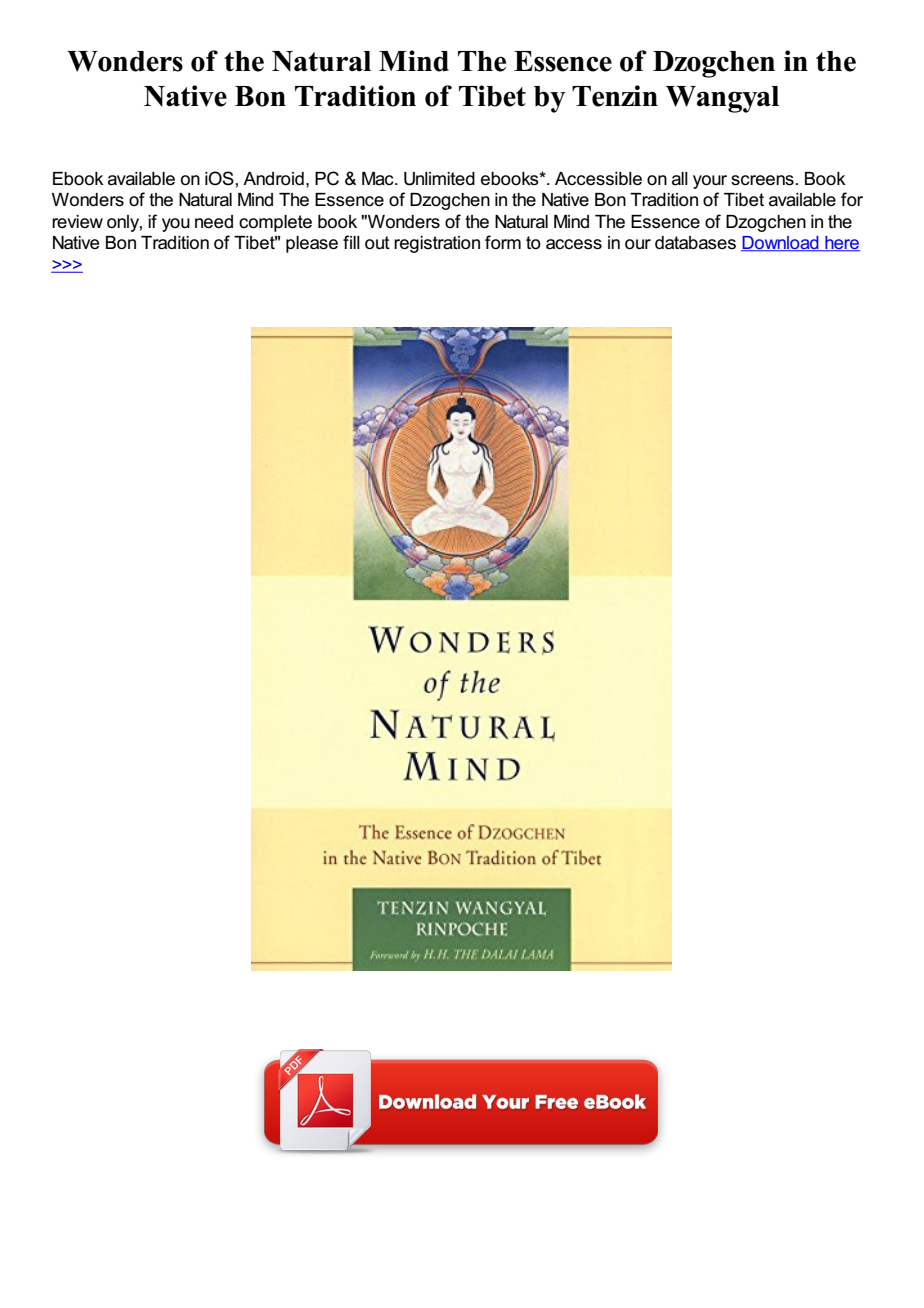 The width and height of the screenshot is (924, 1308). I want to click on Mac, so click(379, 179).
